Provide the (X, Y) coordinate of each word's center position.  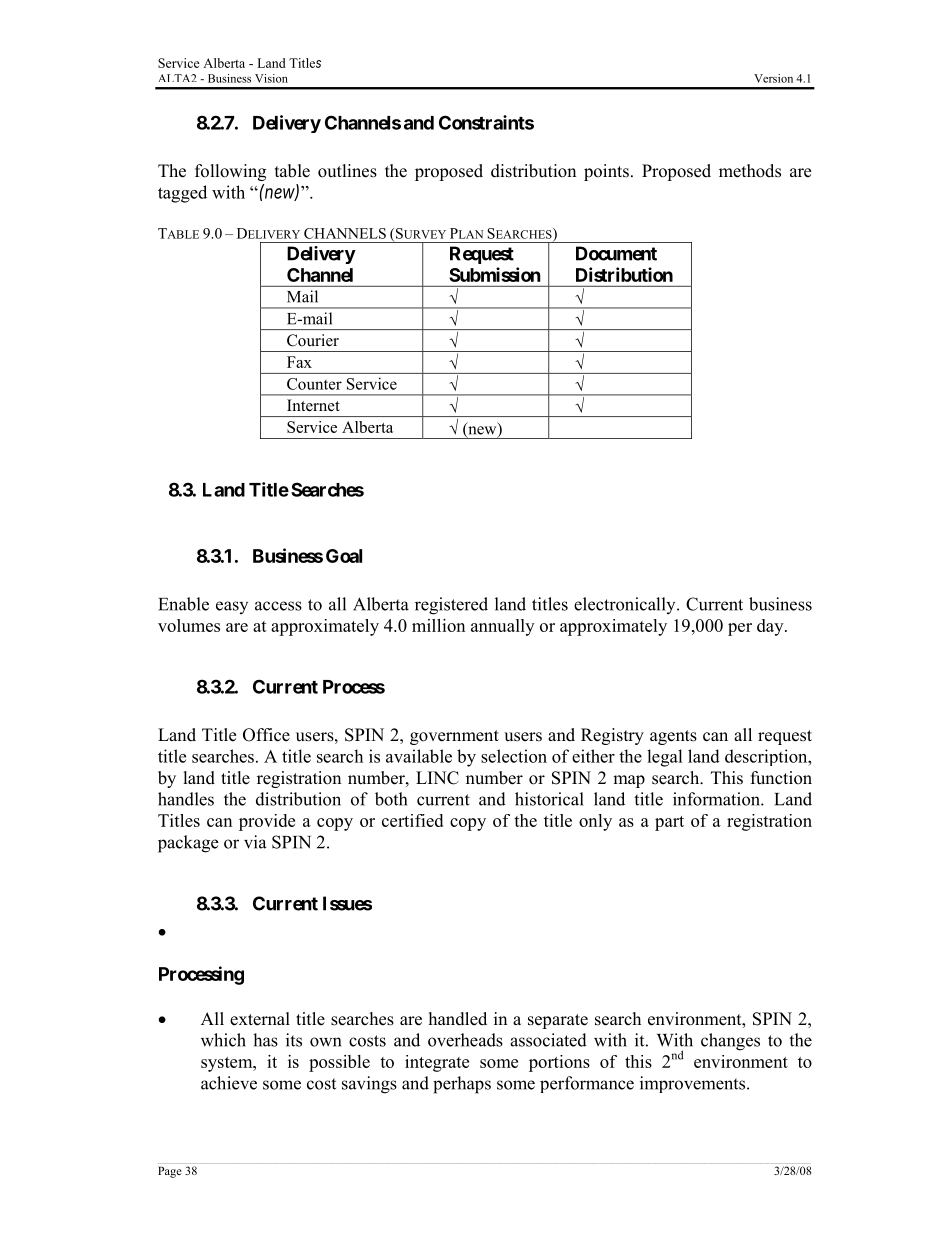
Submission (495, 274)
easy (232, 607)
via (255, 842)
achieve (229, 1083)
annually (503, 627)
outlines (347, 171)
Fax (299, 362)
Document (616, 253)
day (771, 627)
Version (773, 78)
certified (412, 820)
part (669, 823)
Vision (271, 78)
